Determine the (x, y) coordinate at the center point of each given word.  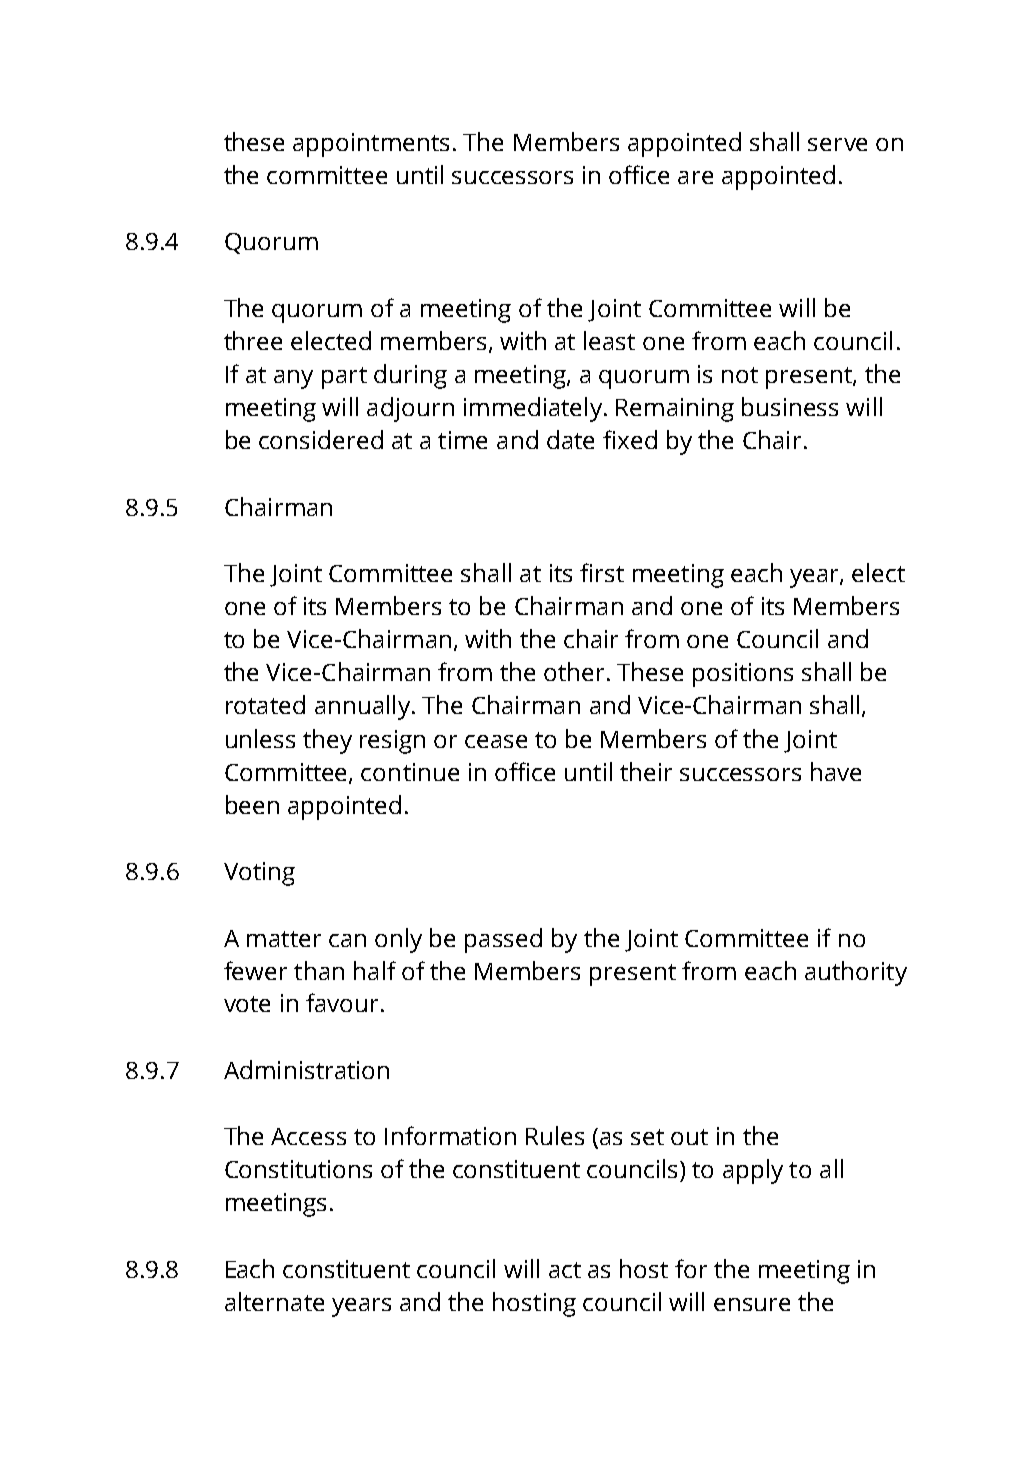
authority (856, 973)
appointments (371, 145)
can (347, 940)
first (602, 572)
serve (837, 144)
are (695, 177)
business (790, 406)
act (565, 1270)
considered (321, 439)
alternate (274, 1301)
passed (503, 940)
